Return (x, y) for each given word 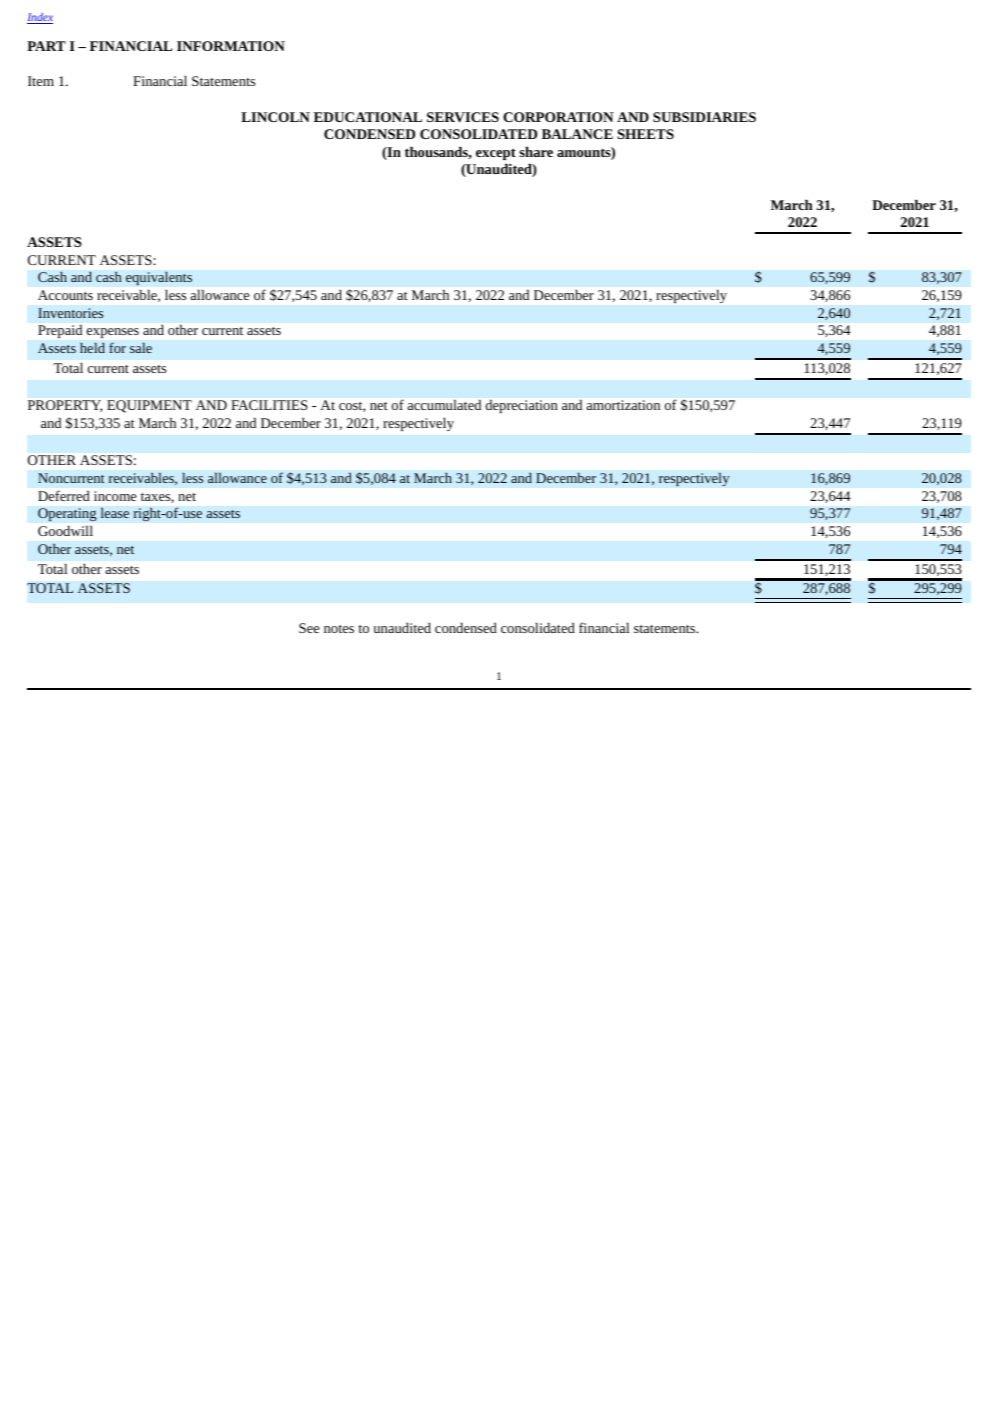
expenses (113, 333)
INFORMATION (231, 46)
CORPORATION (558, 117)
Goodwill (65, 531)
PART (46, 46)
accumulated (444, 405)
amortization (623, 405)
